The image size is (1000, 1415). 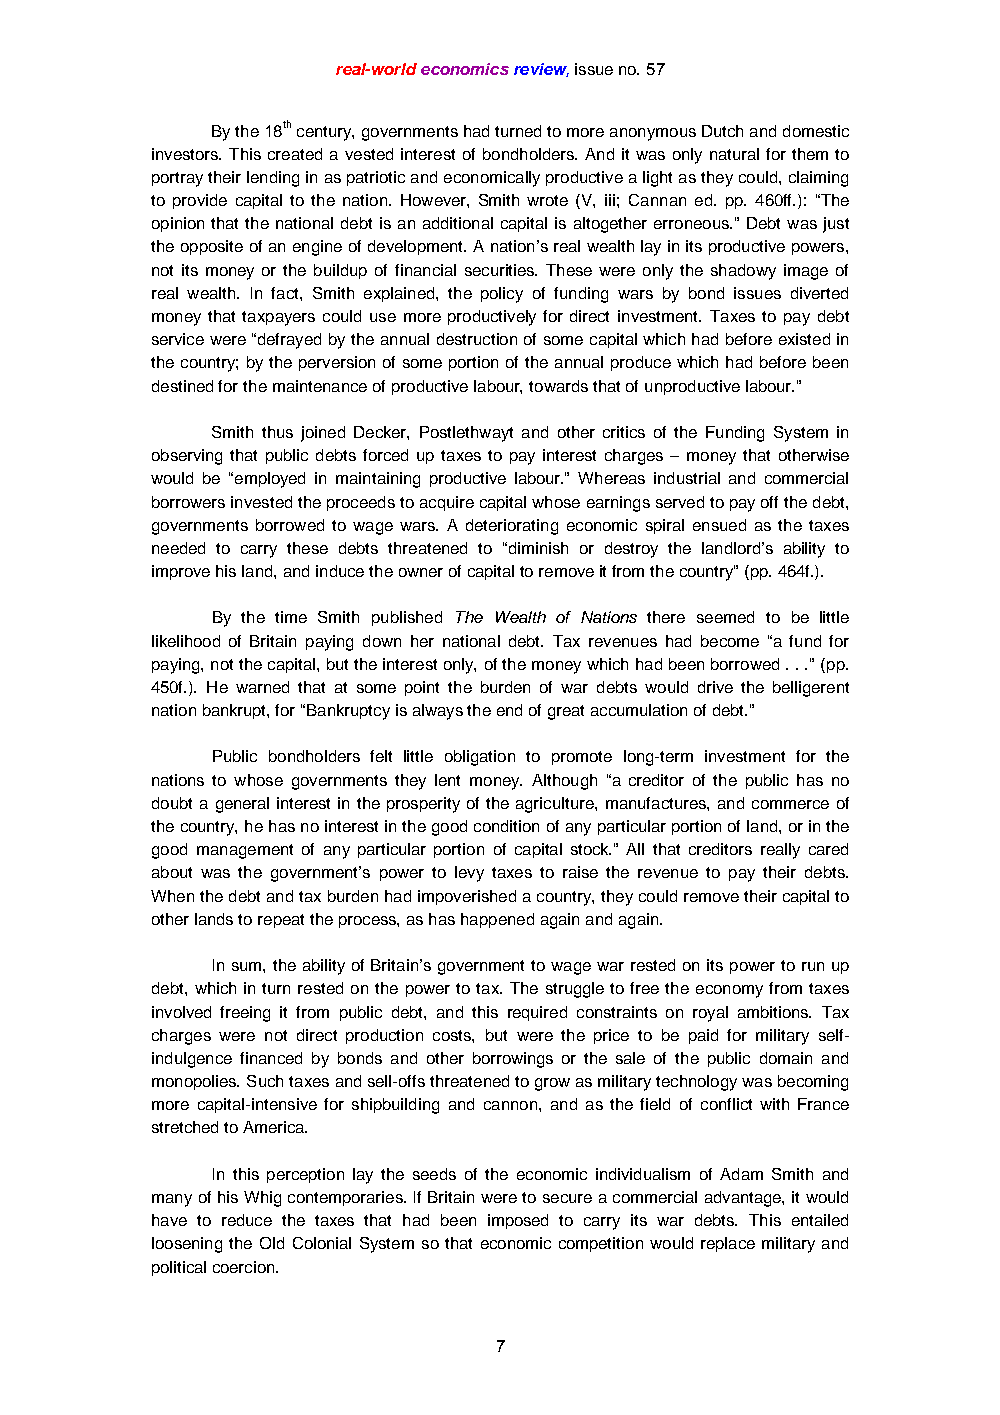 I want to click on imposed, so click(x=518, y=1221).
